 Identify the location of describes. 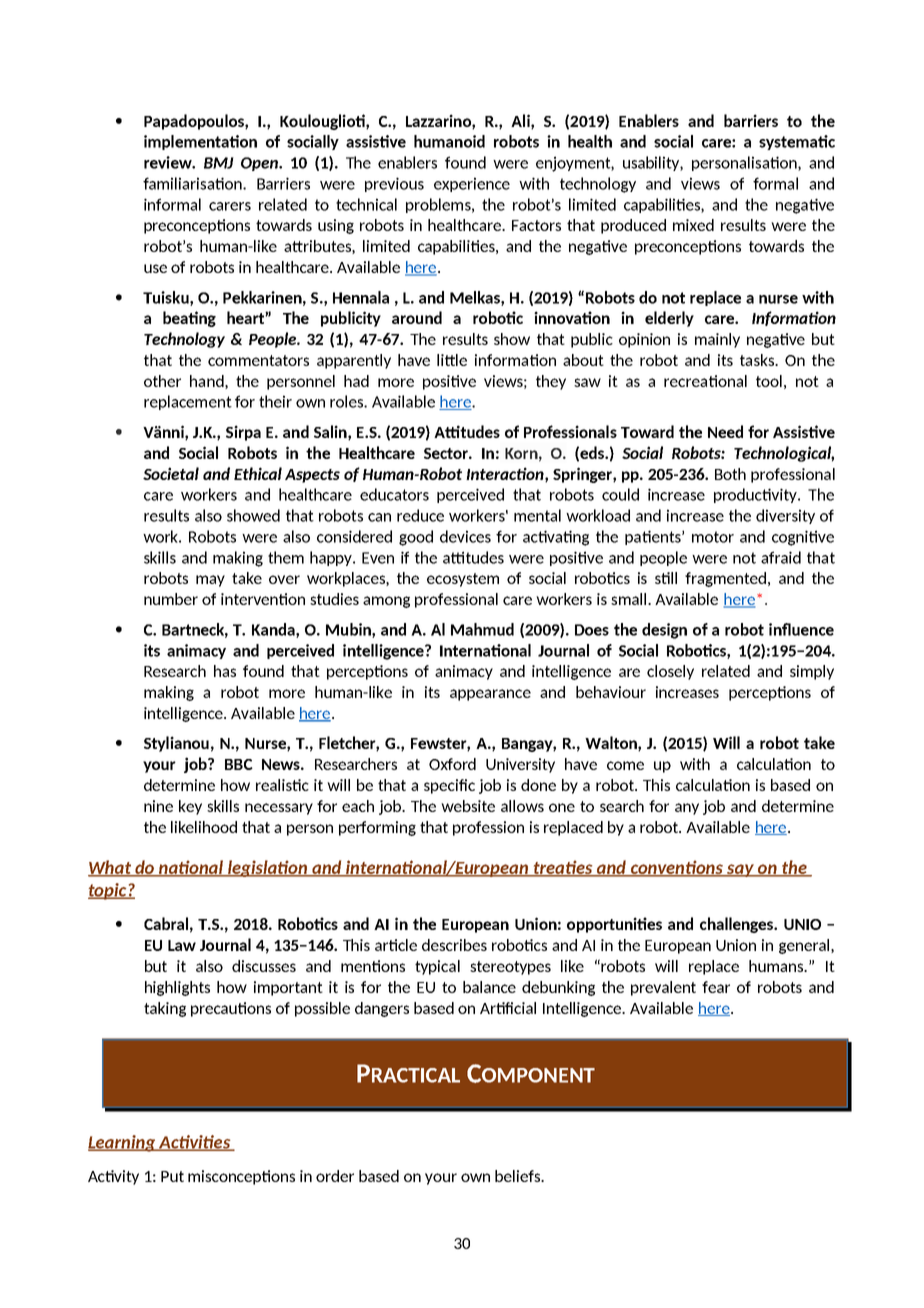
(454, 945).
